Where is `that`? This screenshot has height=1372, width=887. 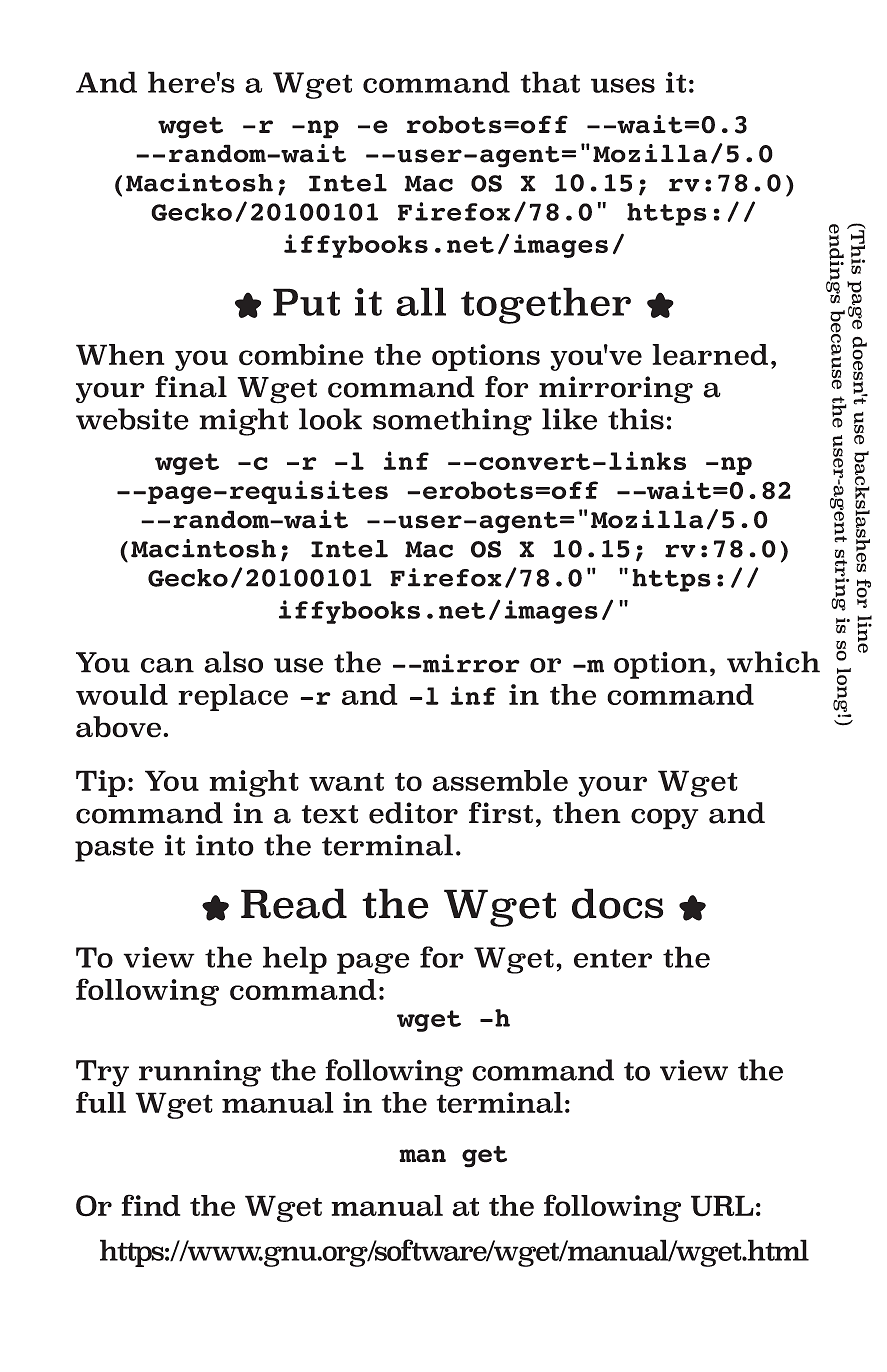
that is located at coordinates (550, 82).
